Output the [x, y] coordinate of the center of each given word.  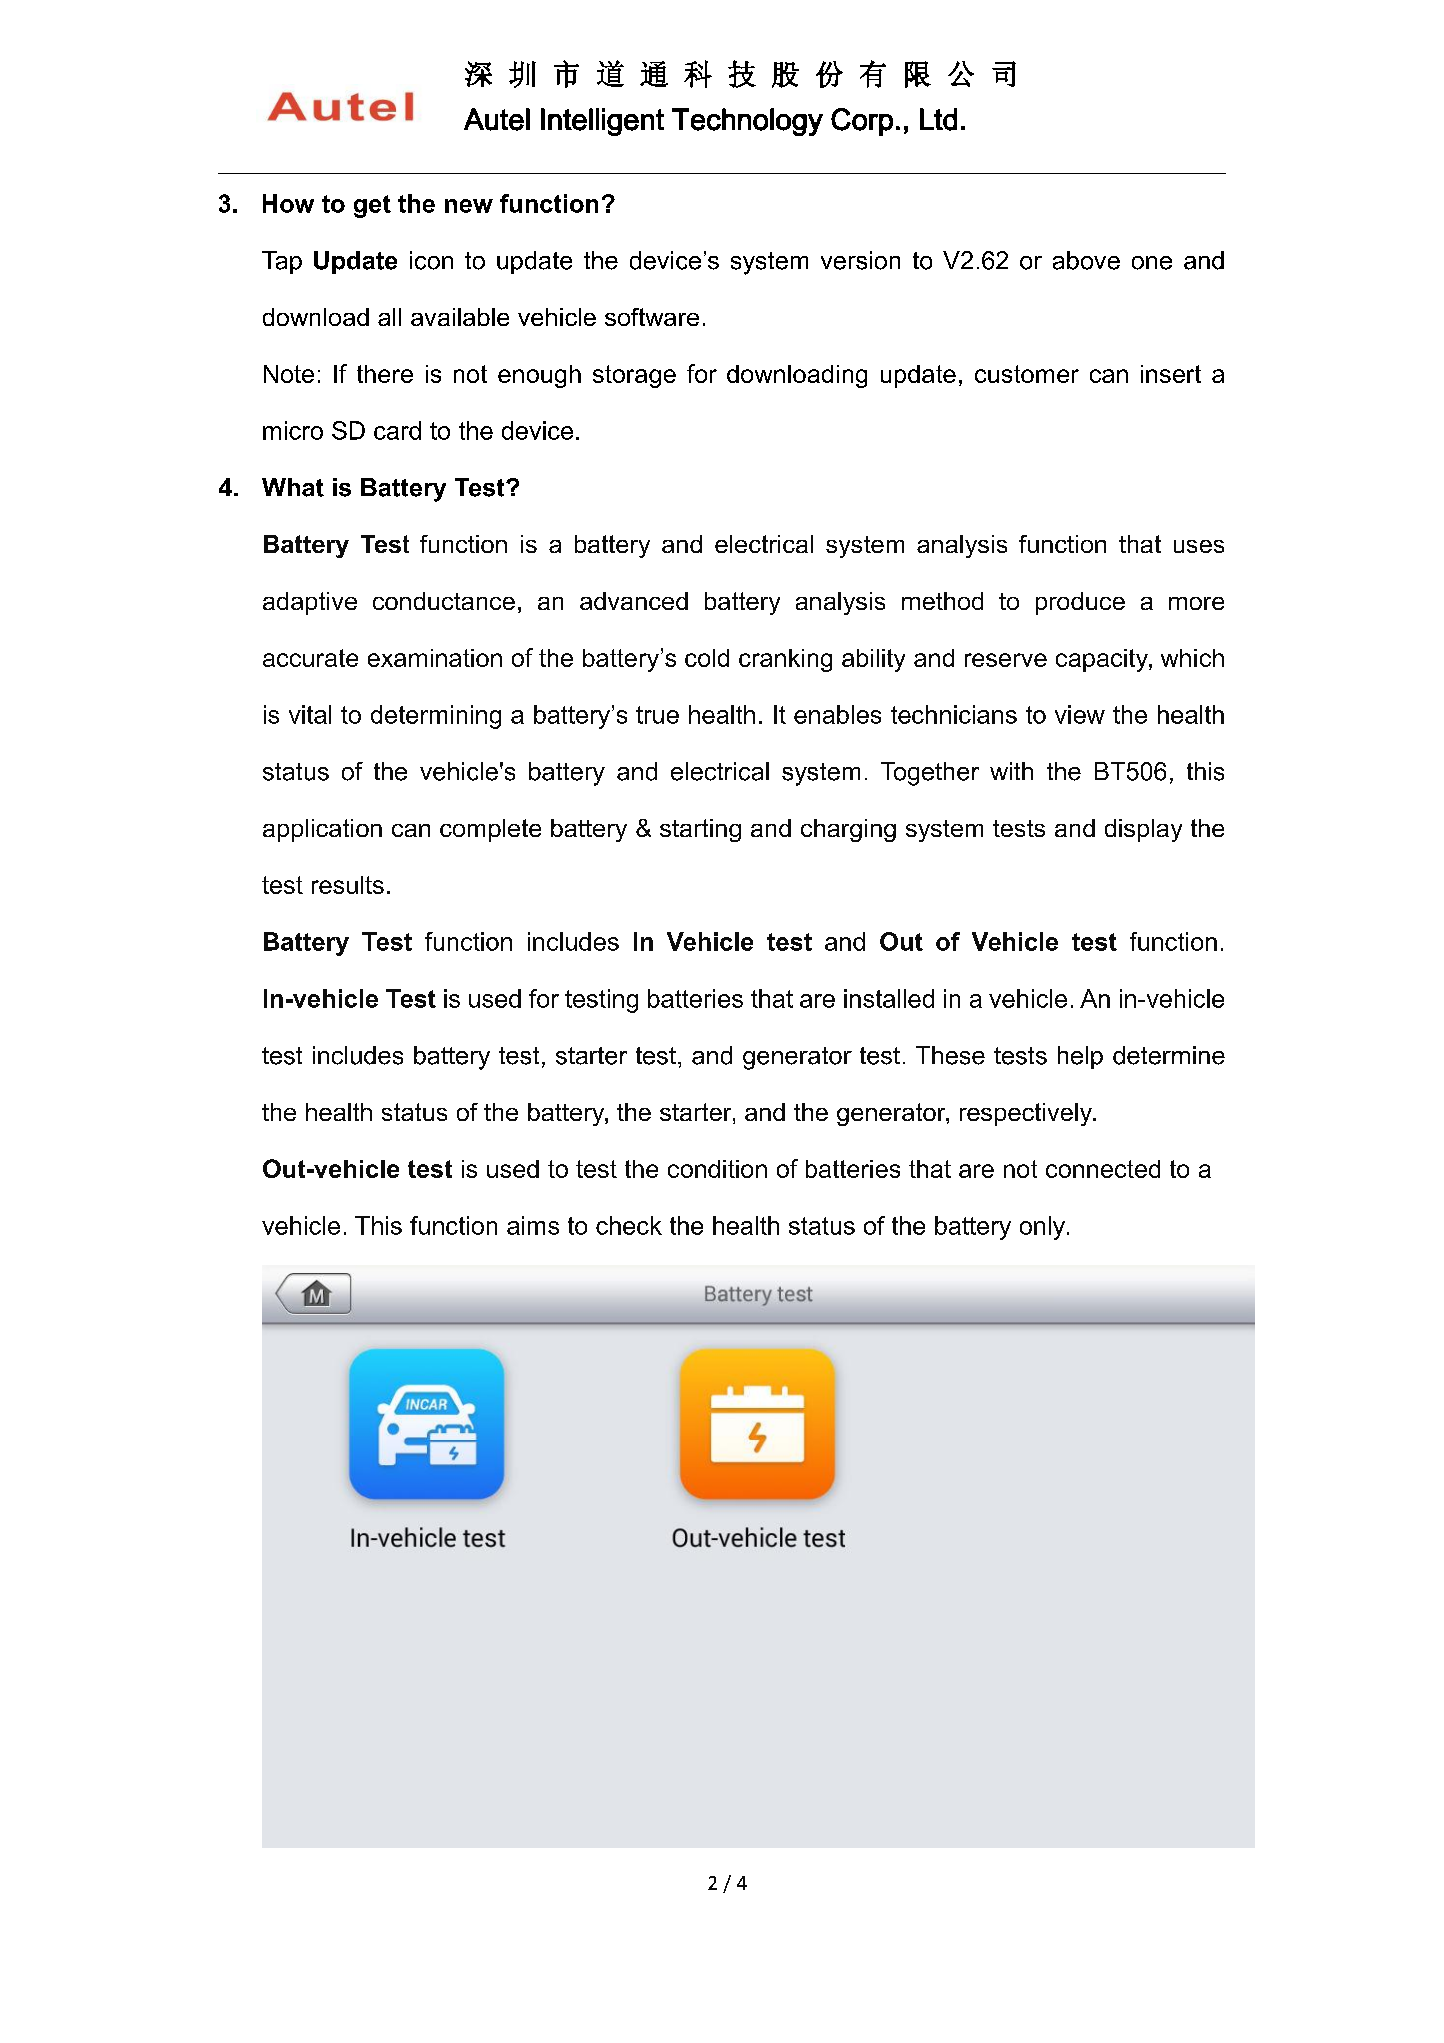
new [469, 206]
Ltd [938, 119]
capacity [1103, 660]
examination [435, 658]
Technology [747, 122]
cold [707, 658]
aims [533, 1225]
